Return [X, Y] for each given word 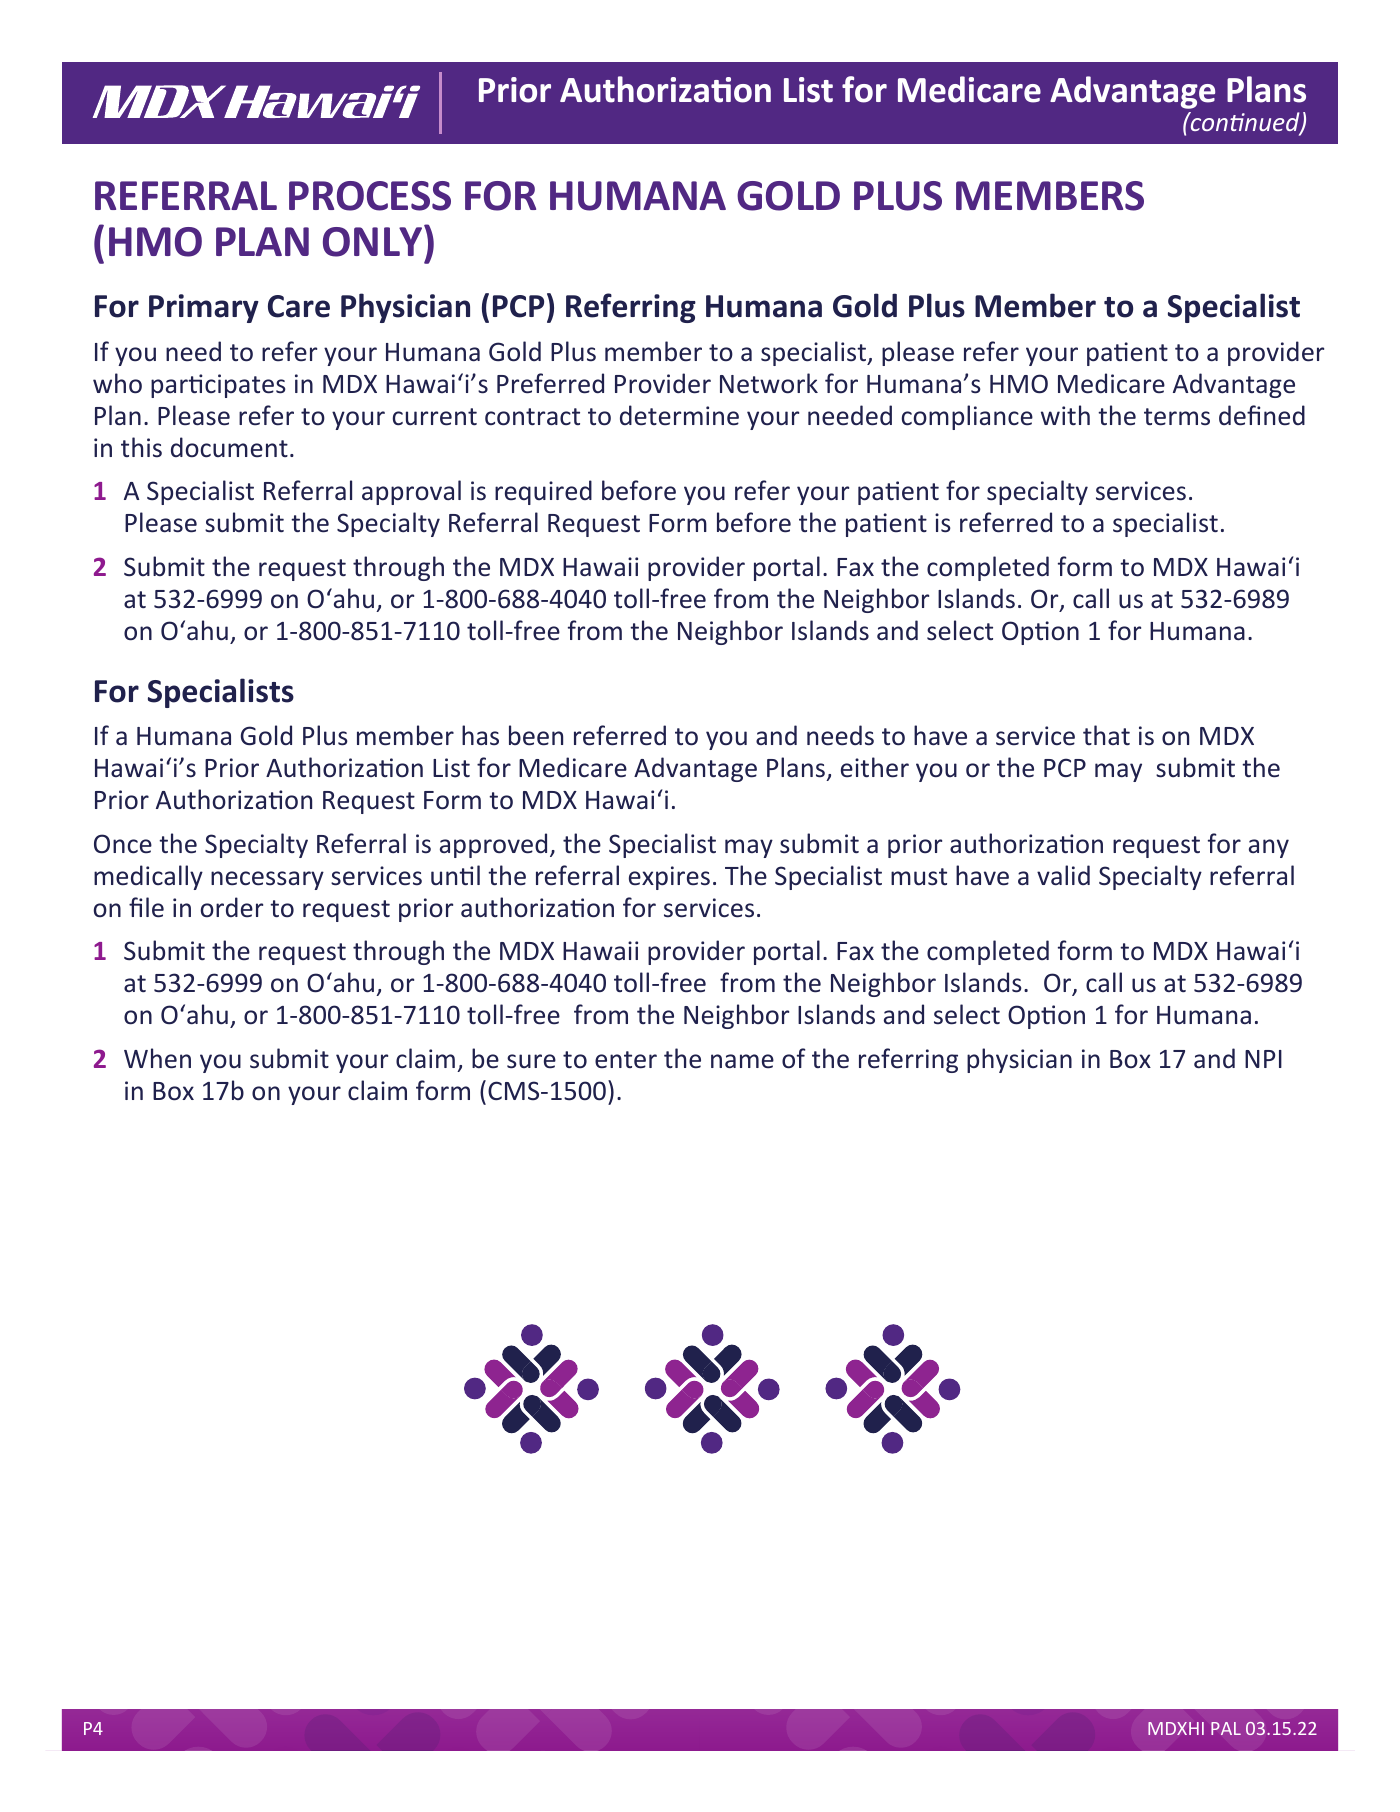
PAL [1226, 1728]
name [742, 1061]
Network [769, 383]
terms [1177, 417]
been [536, 735]
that [1106, 735]
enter [626, 1060]
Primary [204, 308]
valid [1063, 875]
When [157, 1058]
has [480, 735]
